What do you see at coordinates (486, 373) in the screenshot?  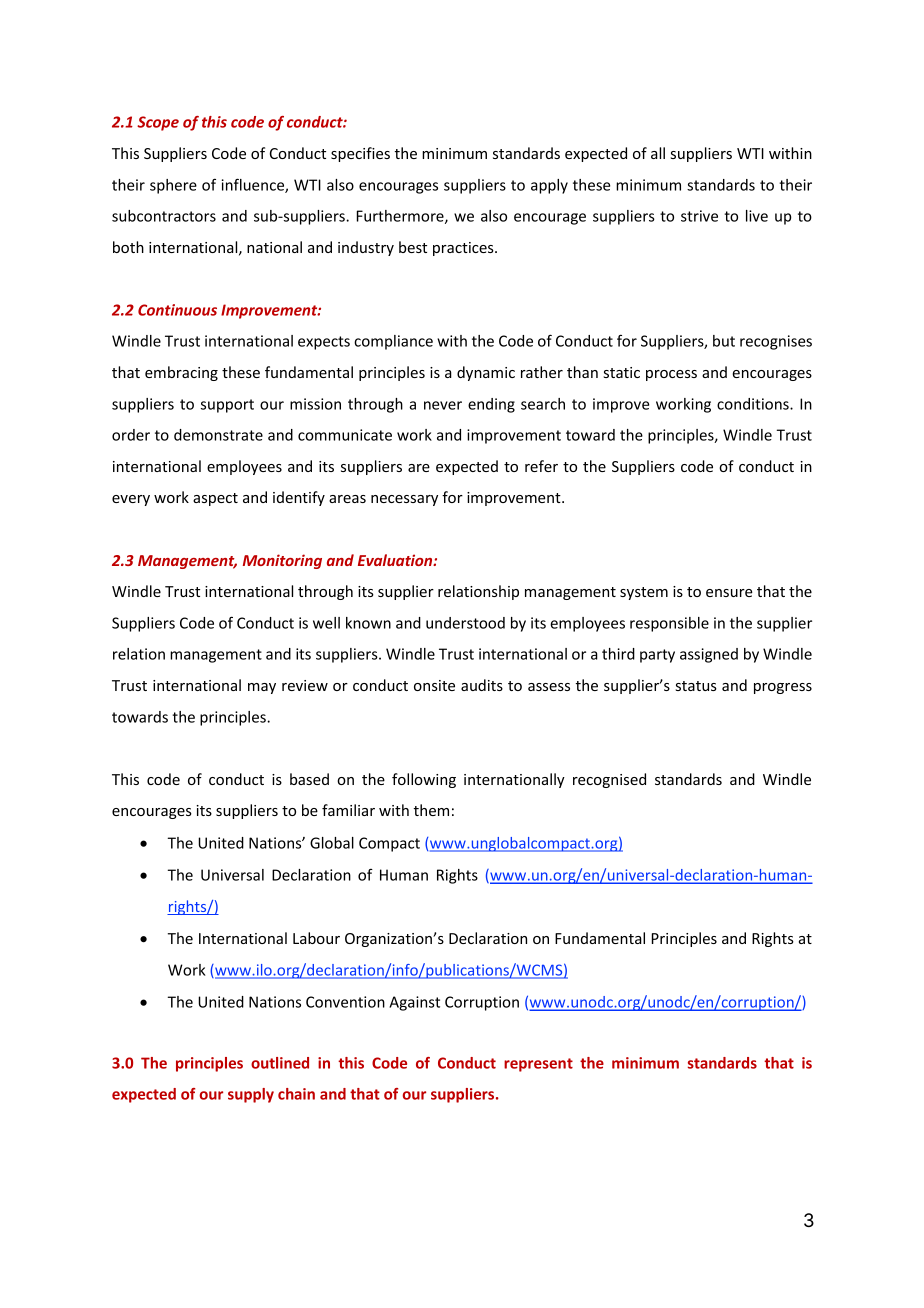 I see `dynamic` at bounding box center [486, 373].
